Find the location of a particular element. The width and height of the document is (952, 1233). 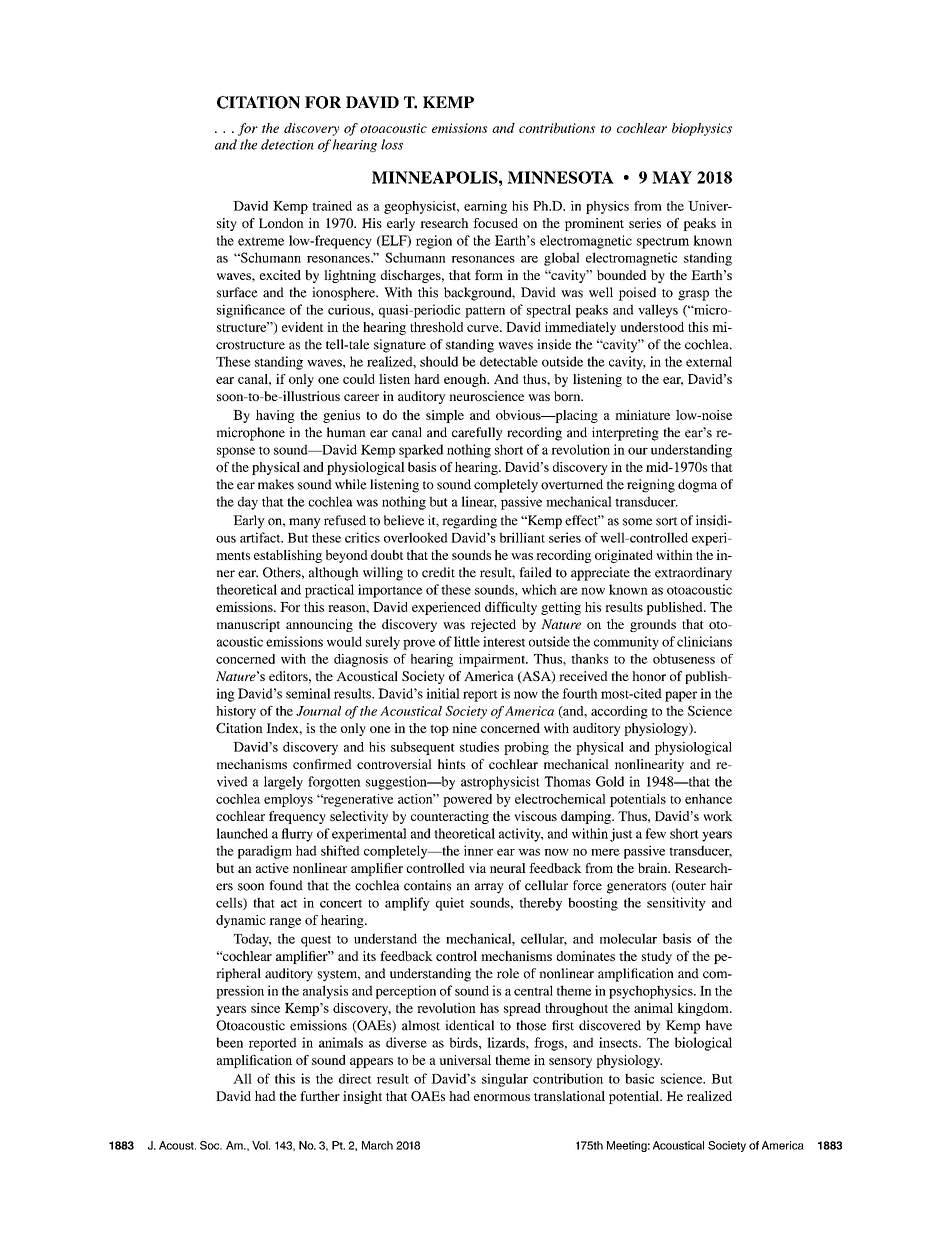

grounds is located at coordinates (653, 625).
